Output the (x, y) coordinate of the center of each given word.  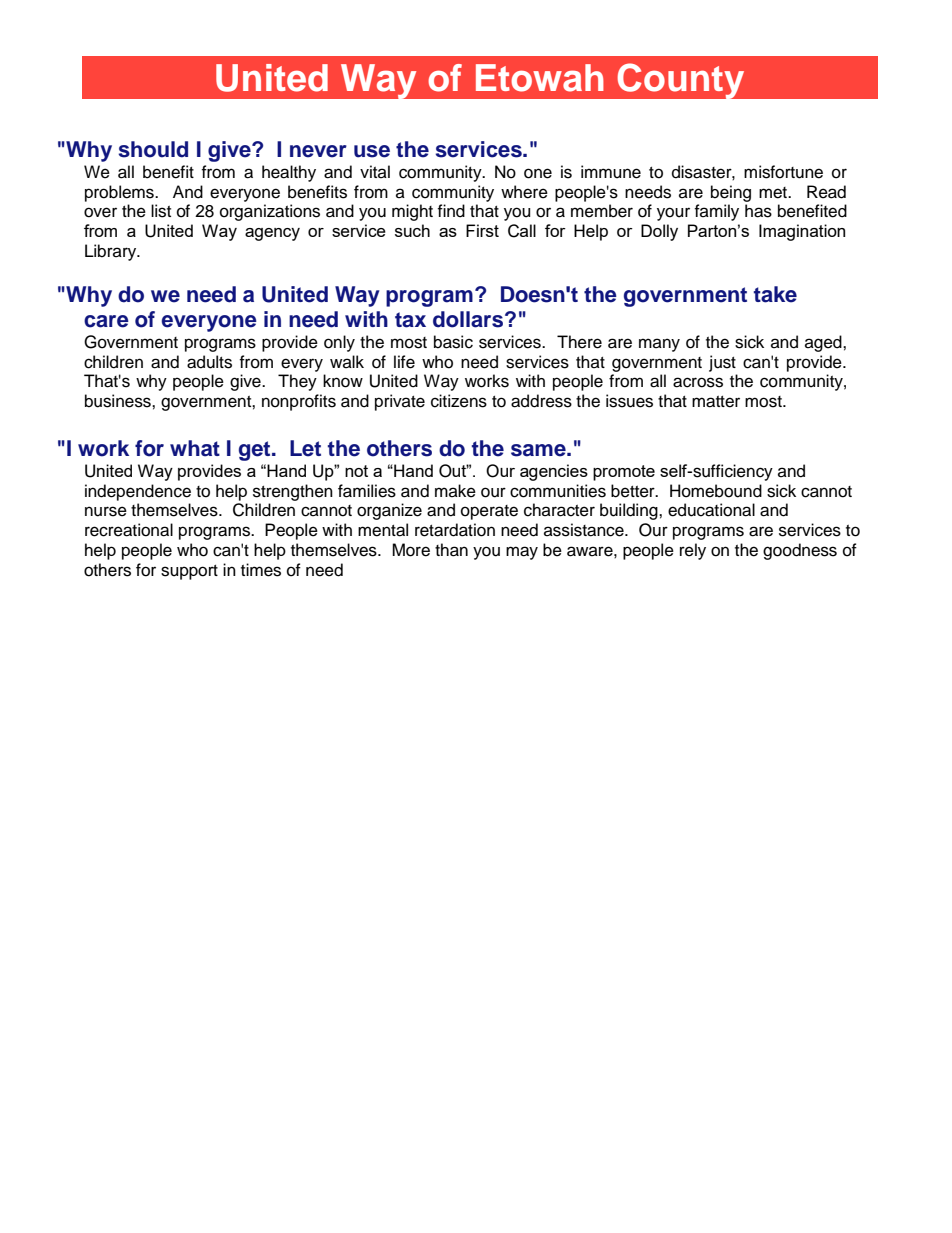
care (106, 321)
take (775, 294)
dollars (469, 319)
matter (716, 402)
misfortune (783, 172)
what (195, 448)
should (153, 149)
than (451, 550)
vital (375, 171)
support (189, 572)
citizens (459, 401)
